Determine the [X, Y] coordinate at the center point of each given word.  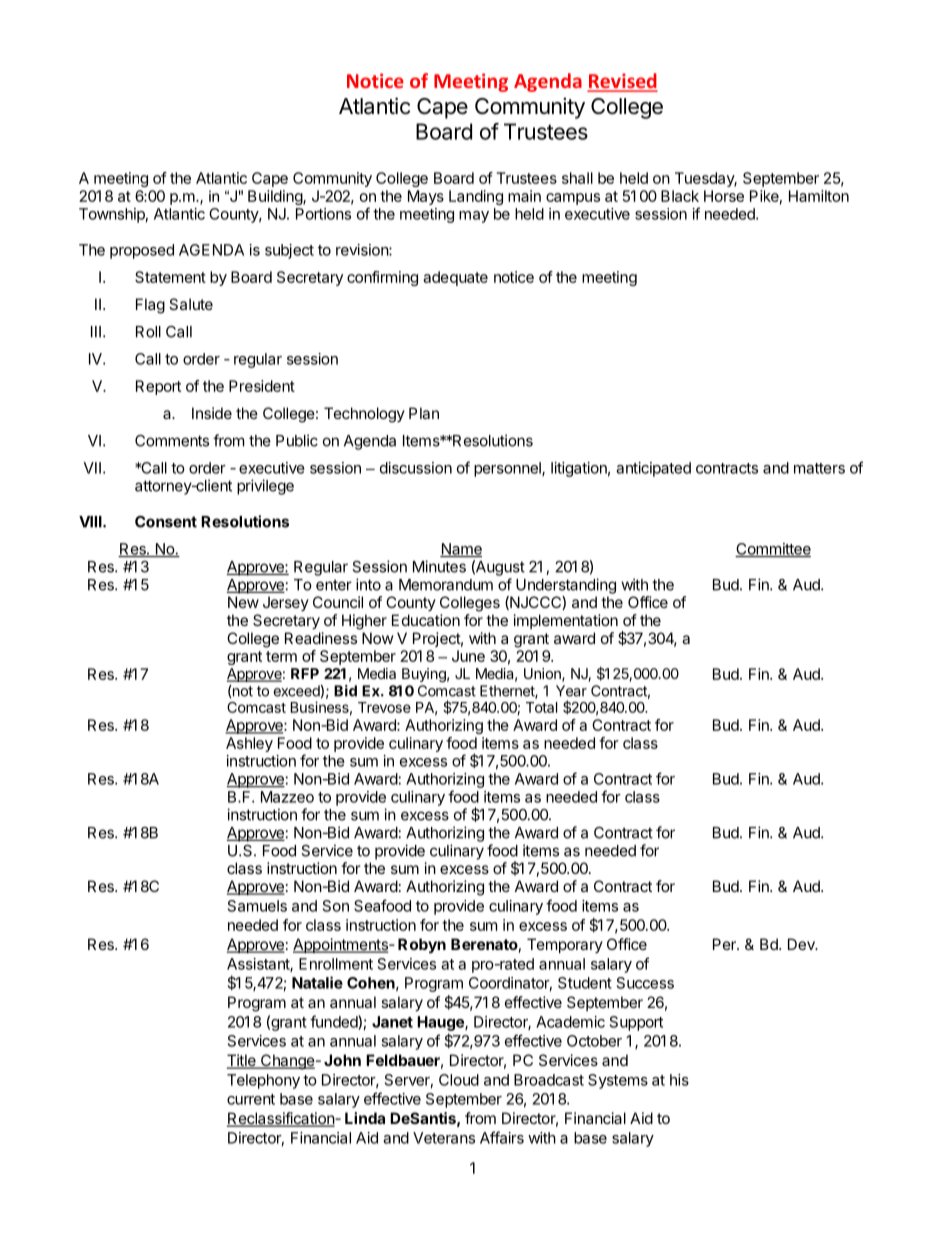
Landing [476, 197]
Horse [724, 196]
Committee [773, 550]
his [679, 1080]
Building [276, 197]
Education [426, 620]
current [251, 1099]
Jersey [286, 603]
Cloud [459, 1080]
